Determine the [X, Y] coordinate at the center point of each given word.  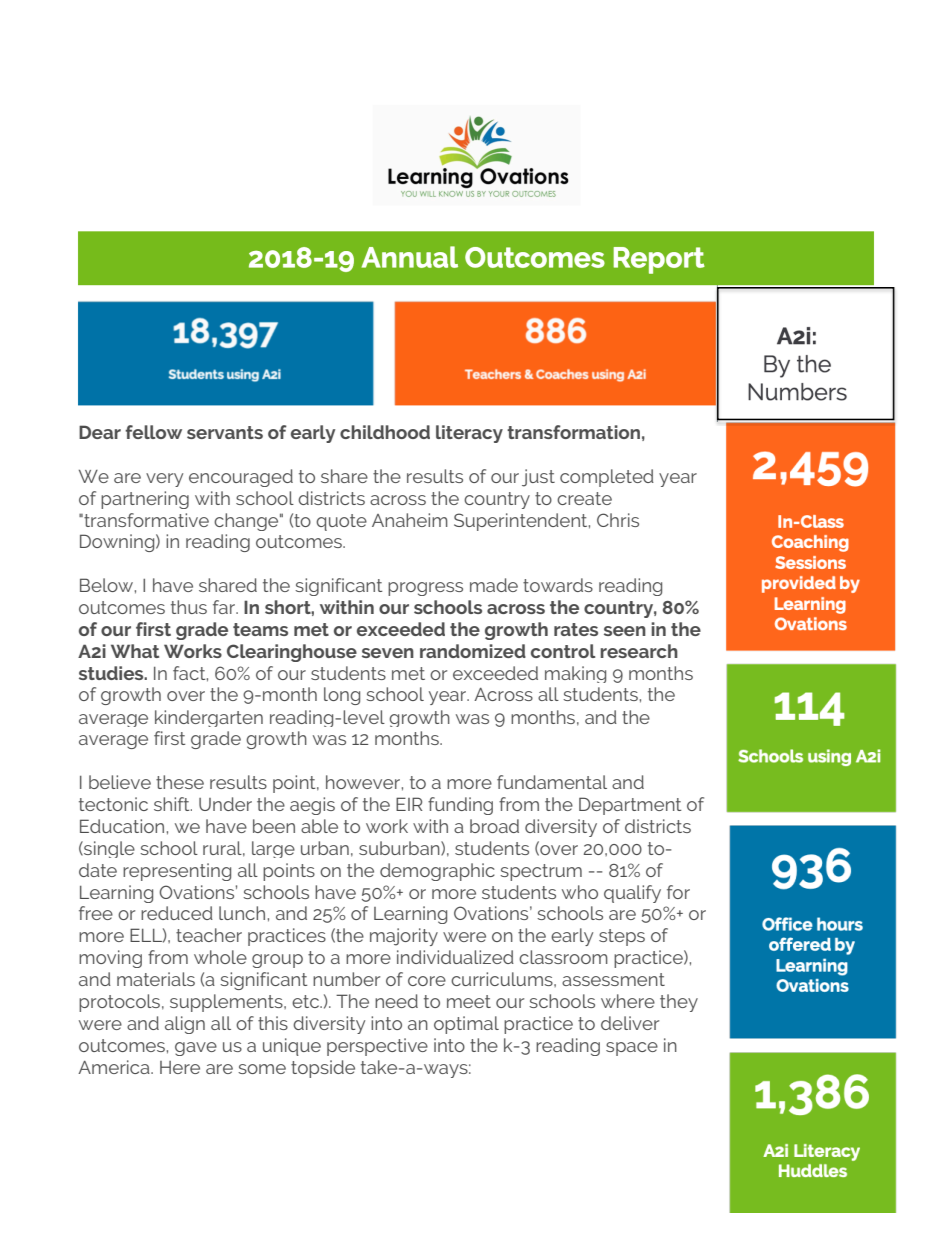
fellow [153, 432]
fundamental [552, 782]
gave [196, 1049]
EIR [409, 804]
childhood [385, 432]
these [180, 782]
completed [607, 478]
